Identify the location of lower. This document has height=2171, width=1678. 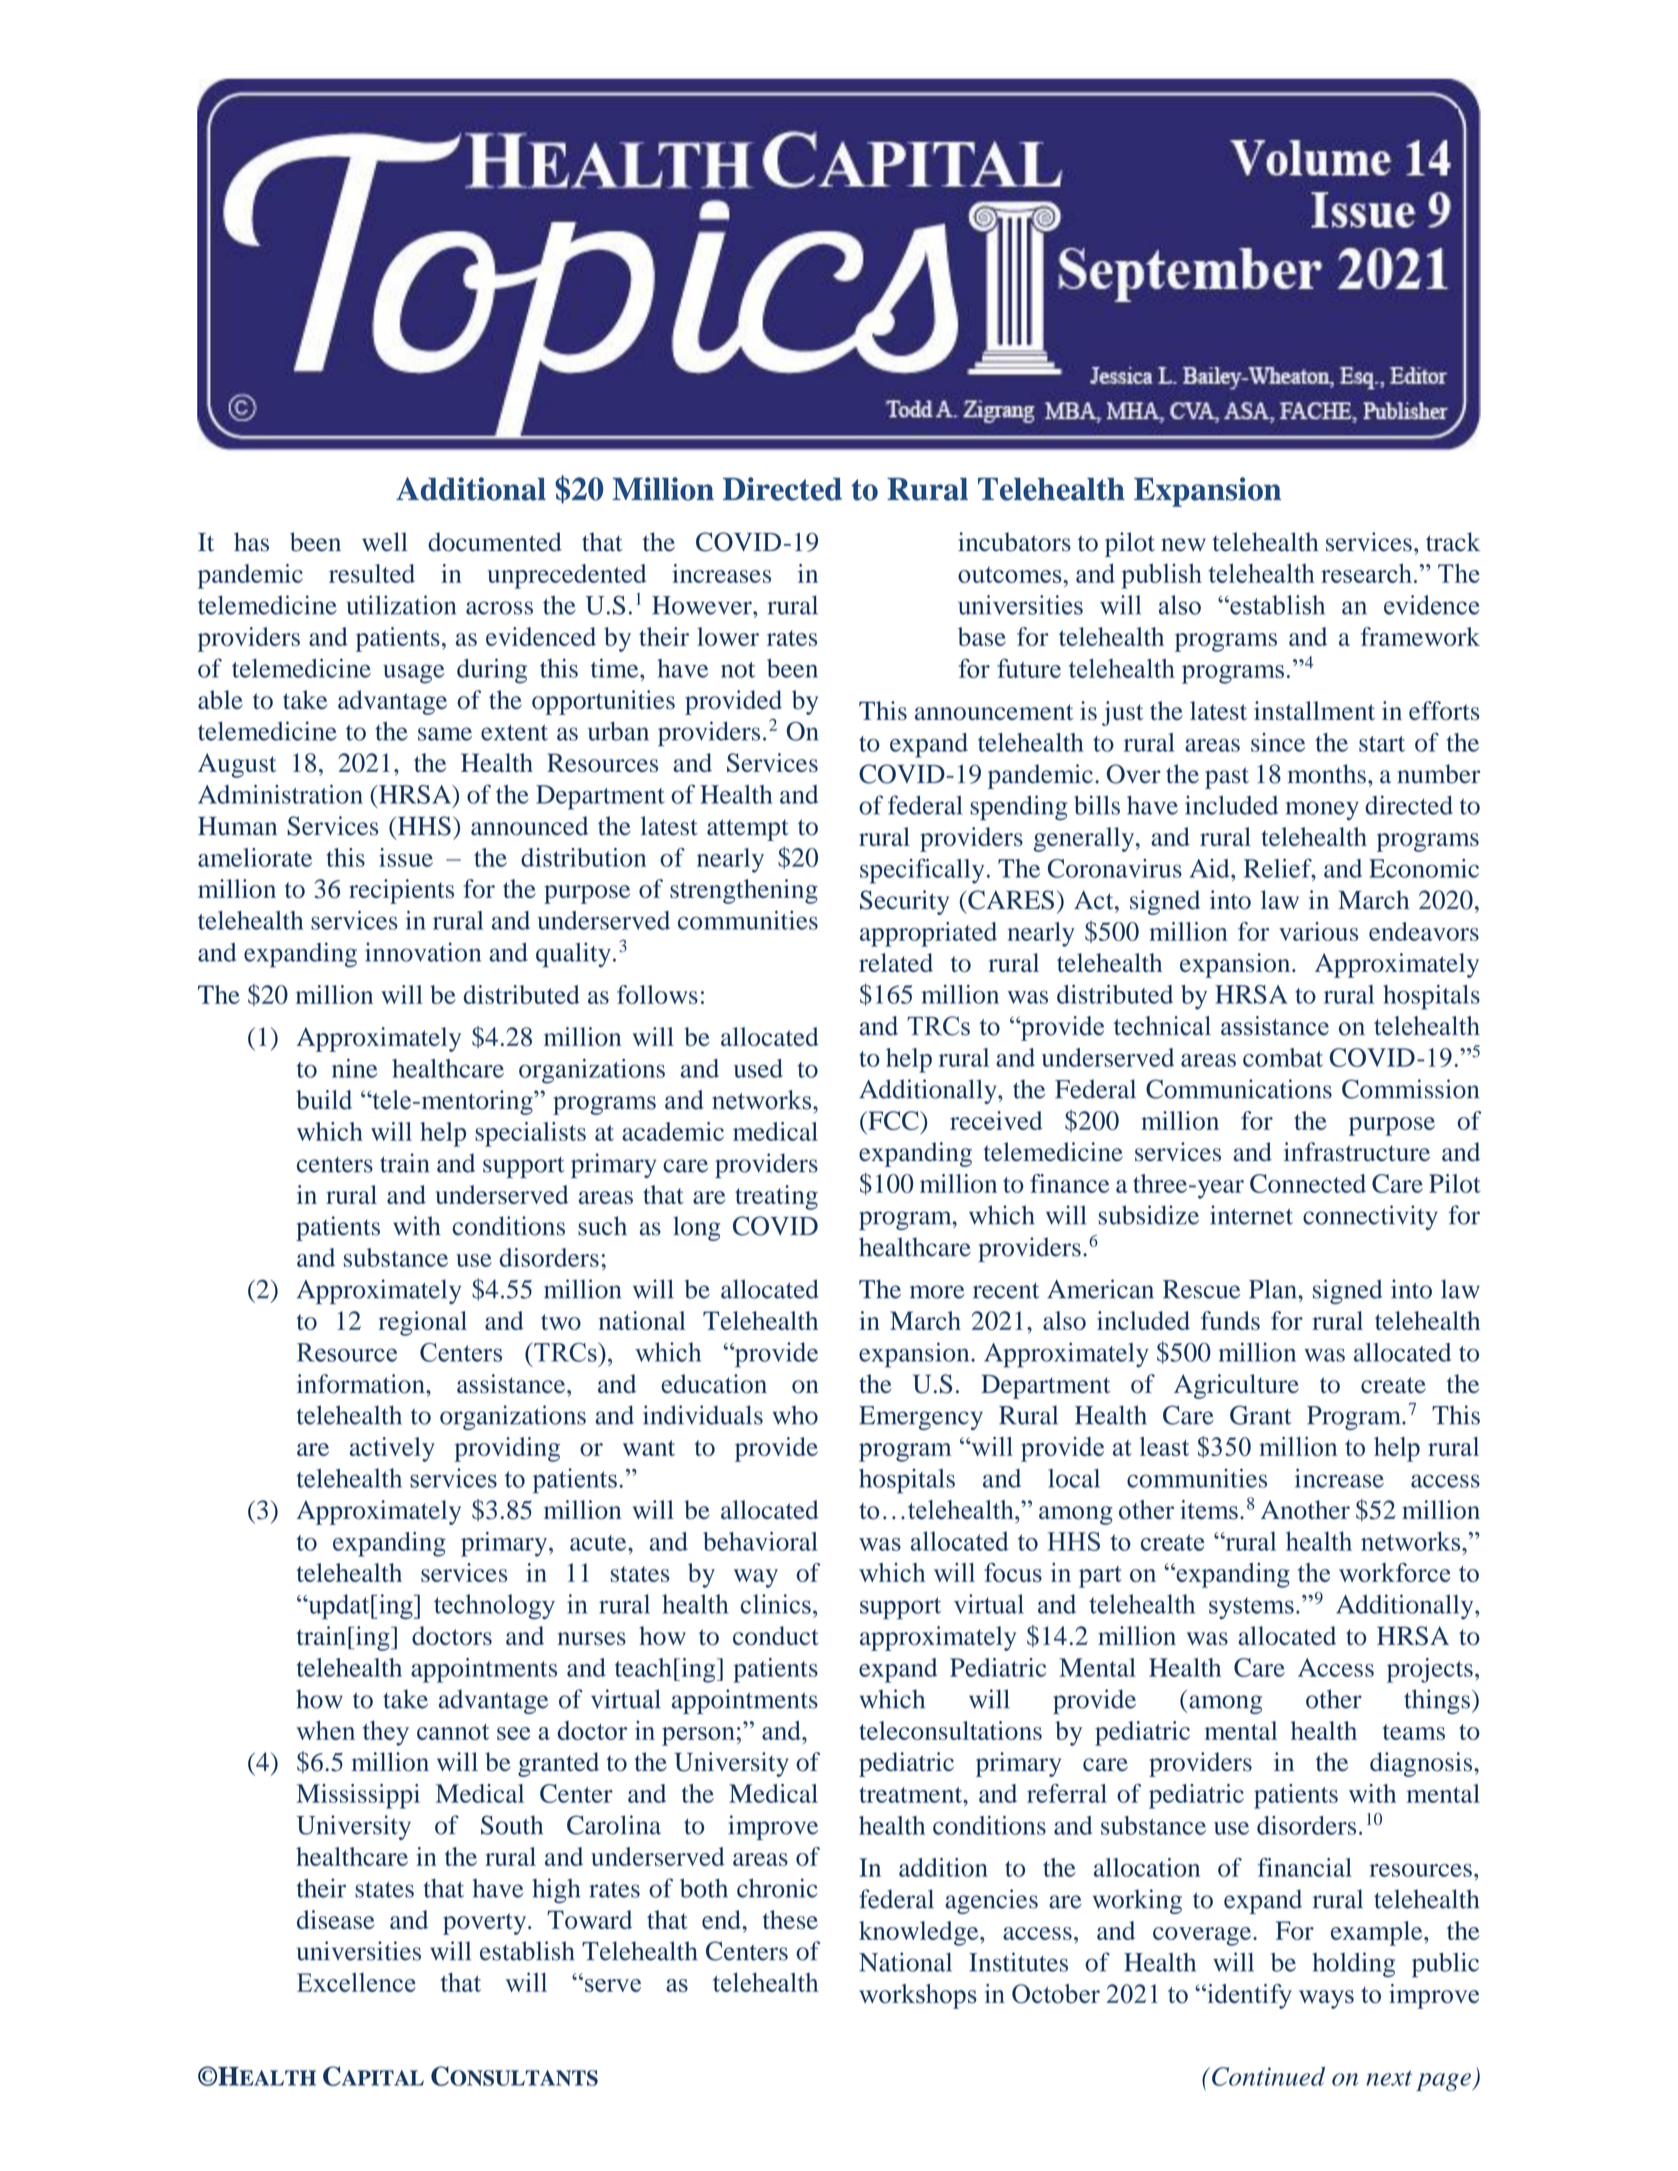
(728, 636).
